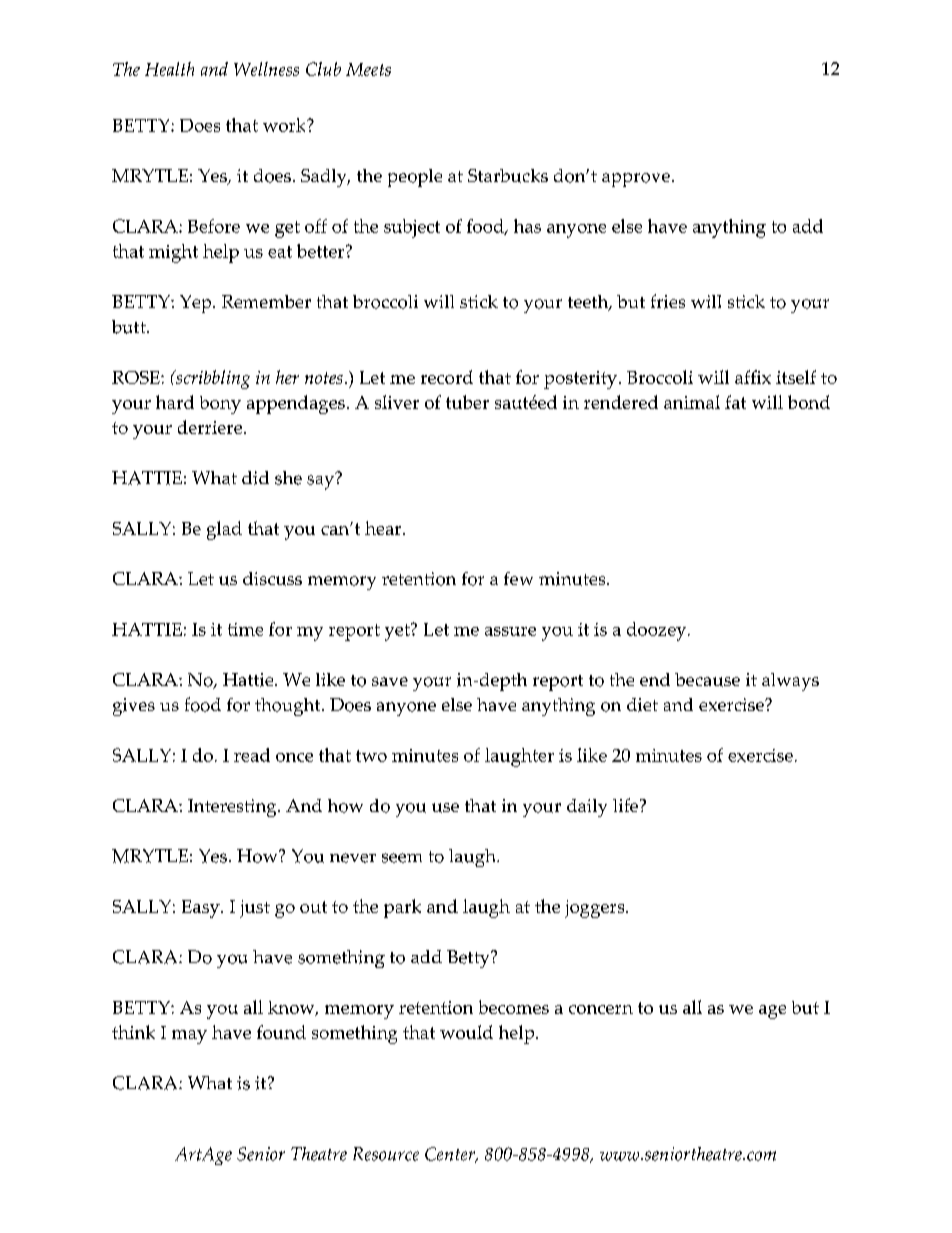 The image size is (952, 1233). Describe the element at coordinates (189, 1037) in the document. I see `may` at that location.
